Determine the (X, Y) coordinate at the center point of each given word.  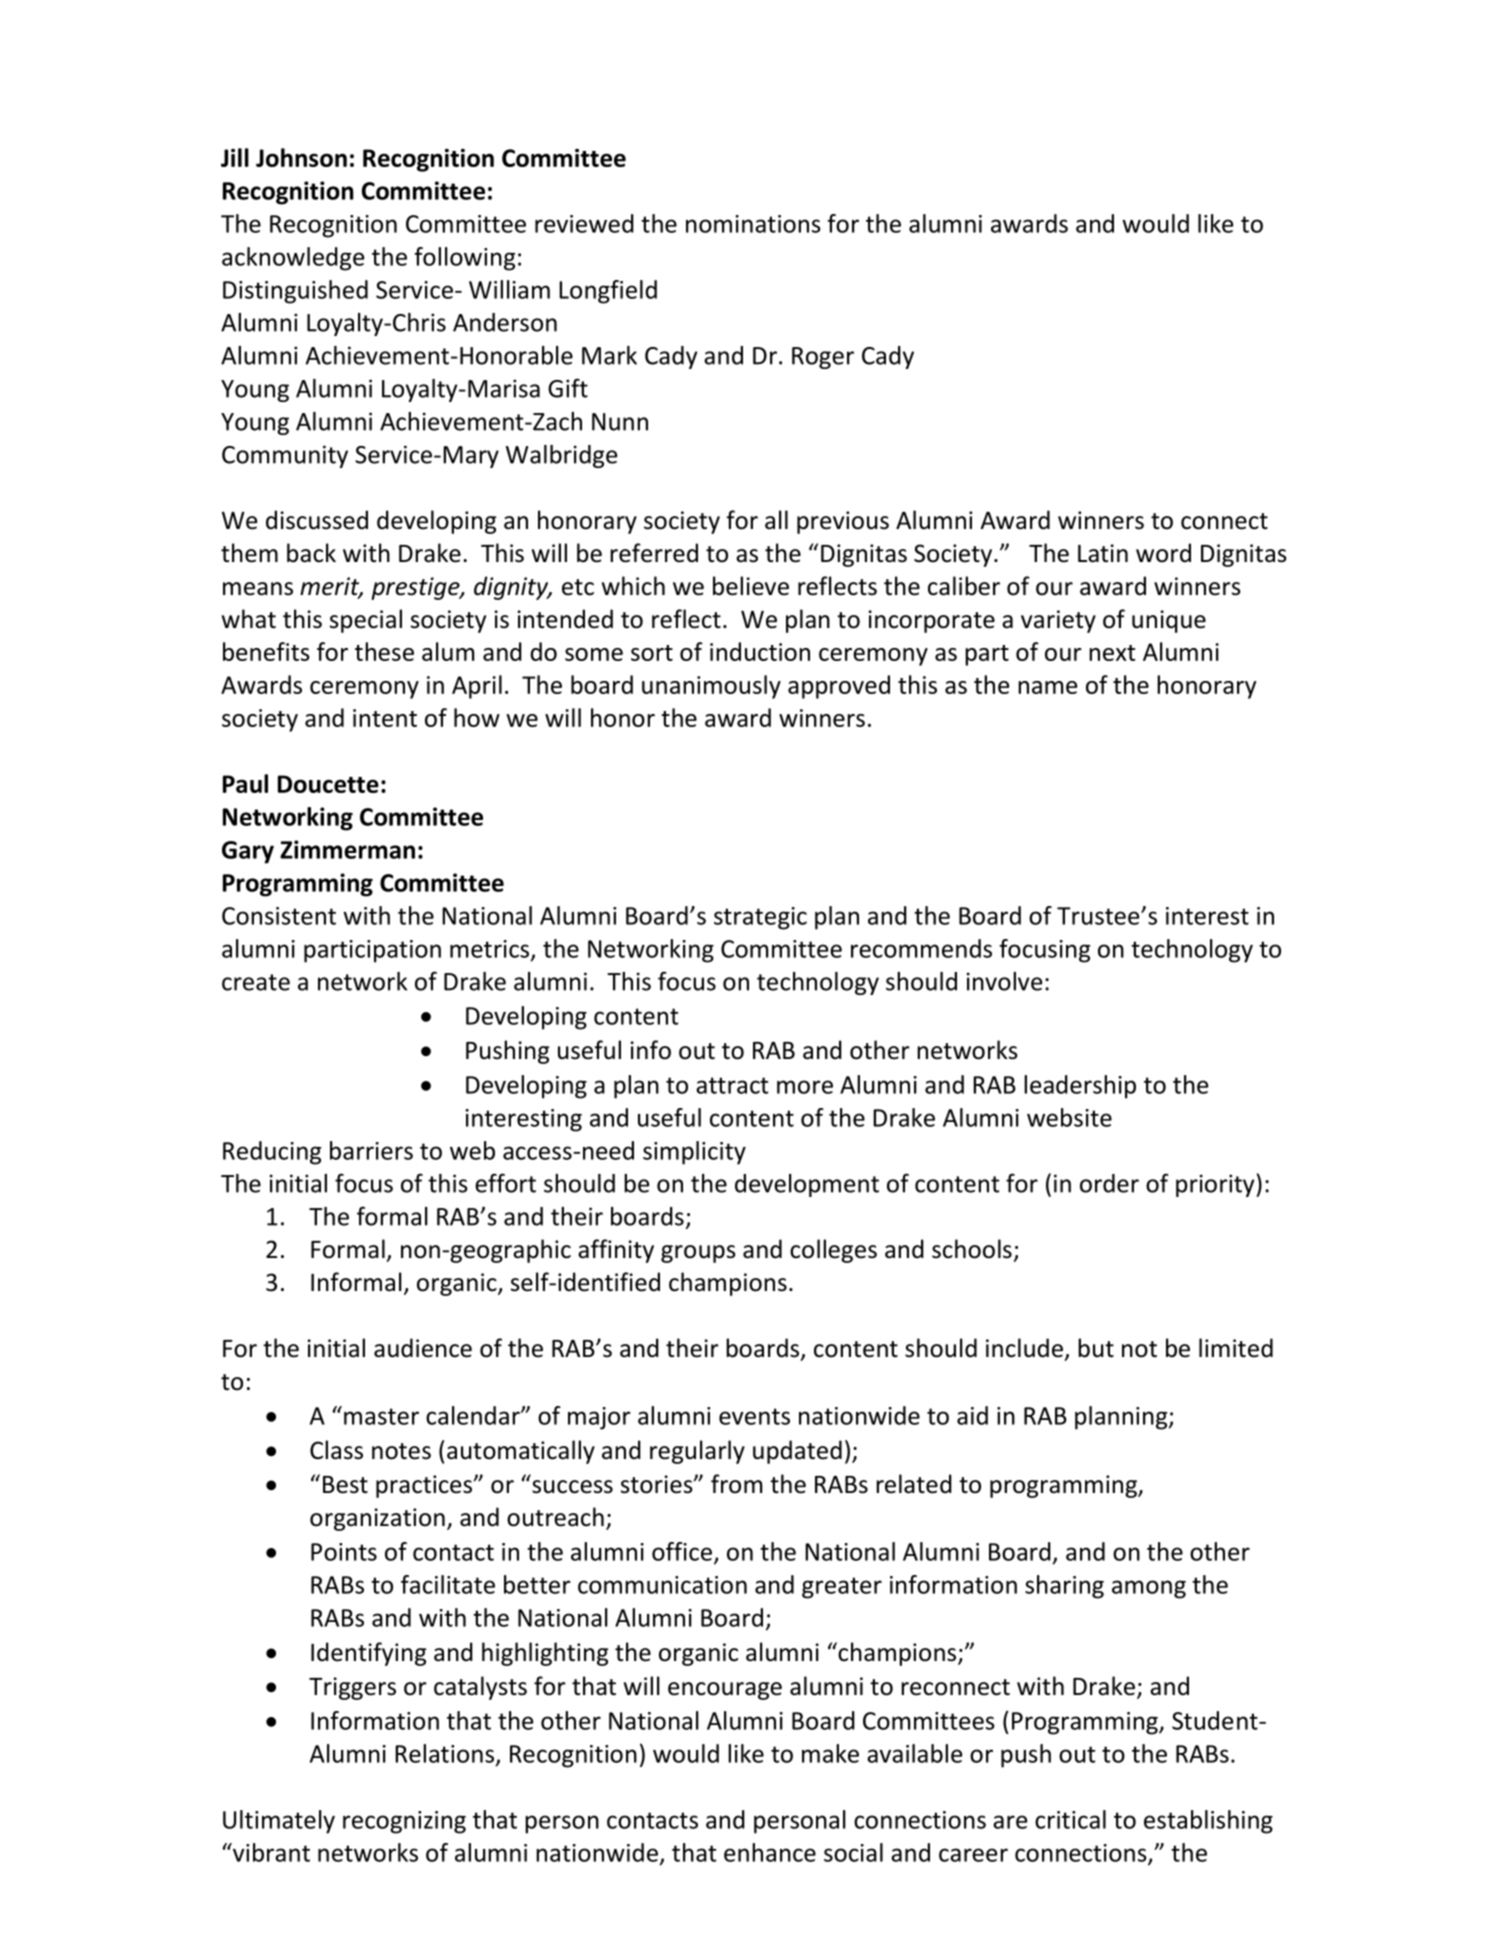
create (256, 982)
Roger (823, 358)
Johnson (301, 157)
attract (732, 1085)
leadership (1080, 1087)
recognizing (404, 1822)
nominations (753, 224)
